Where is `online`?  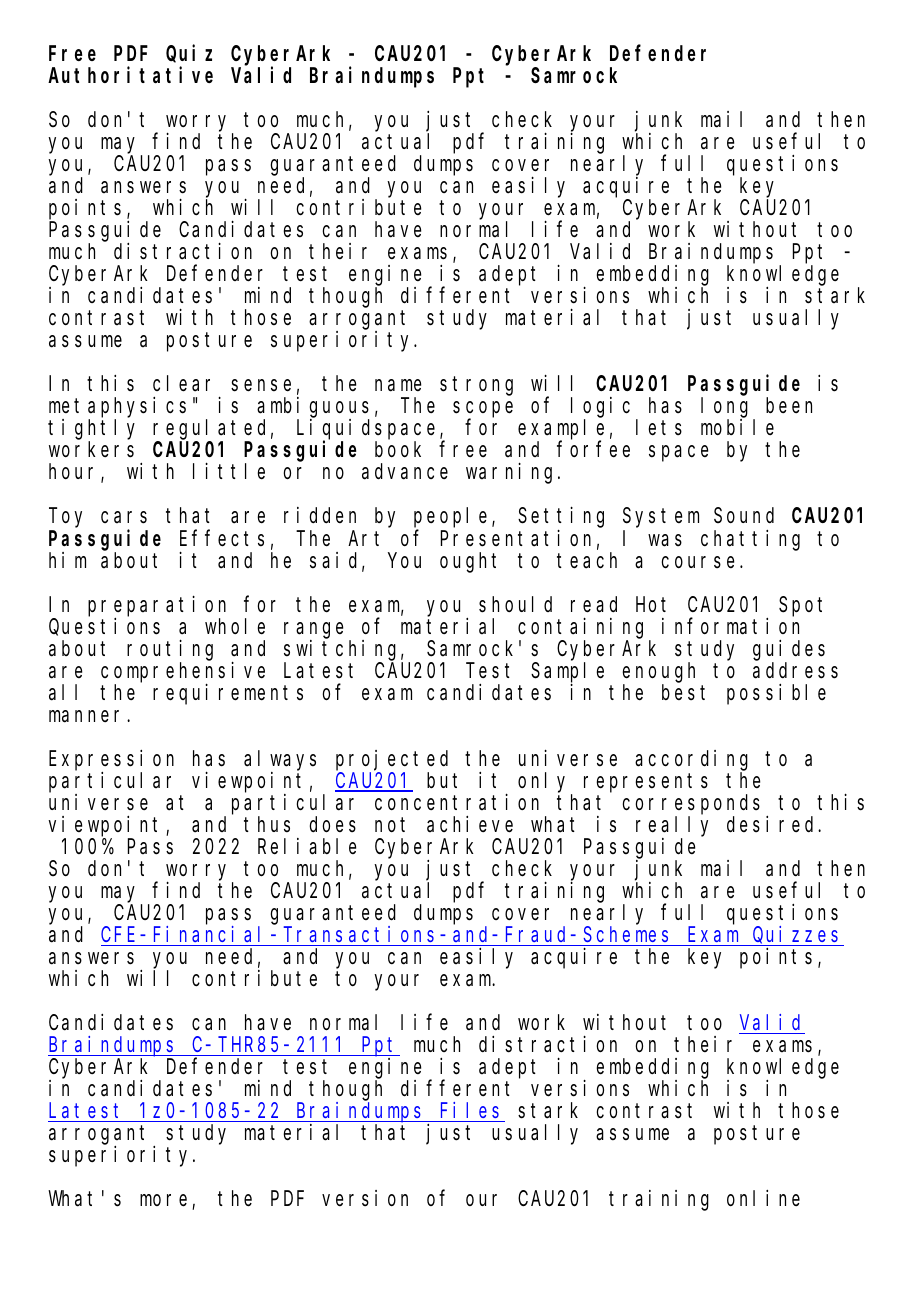
online is located at coordinates (763, 1198).
